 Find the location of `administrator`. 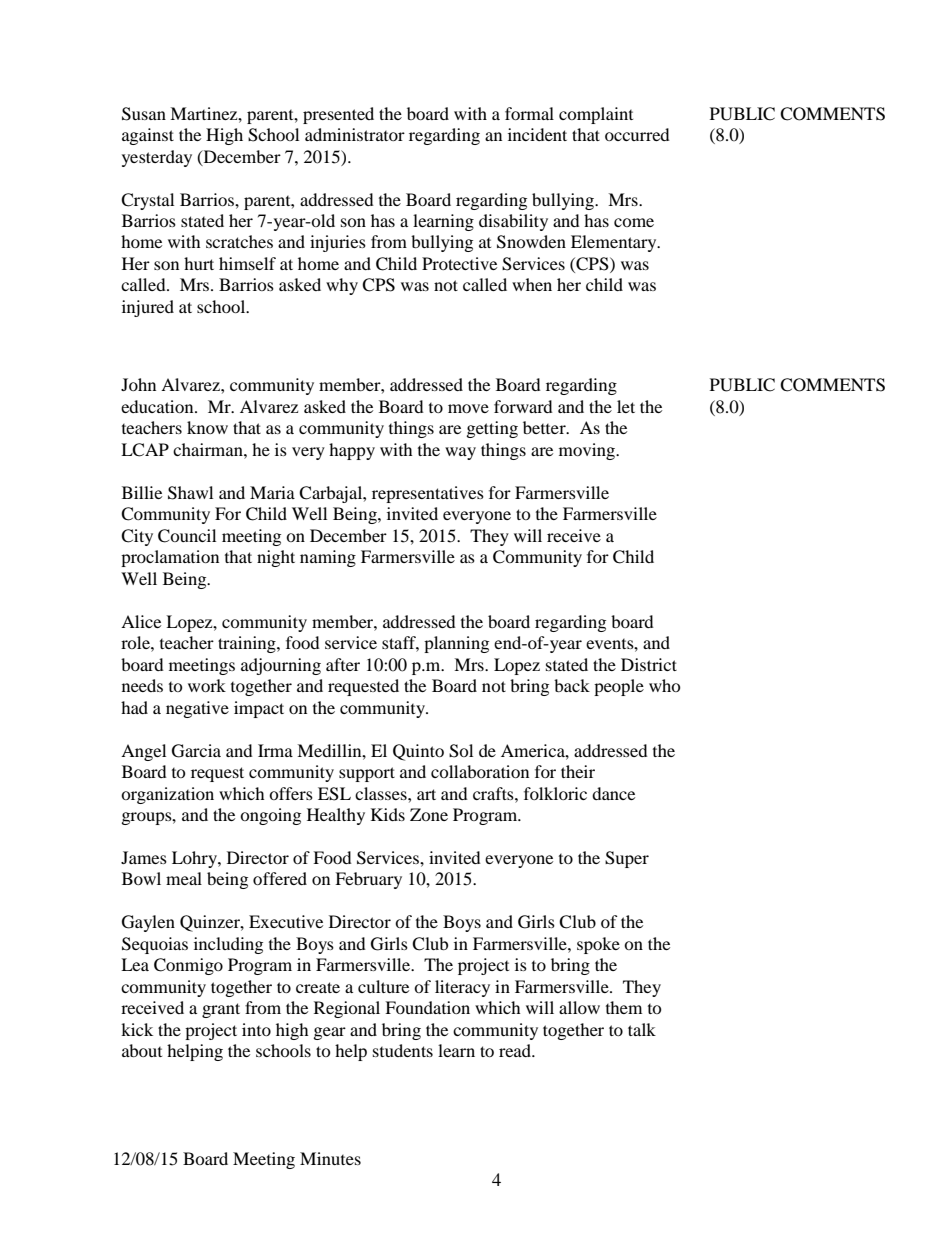

administrator is located at coordinates (355, 134).
